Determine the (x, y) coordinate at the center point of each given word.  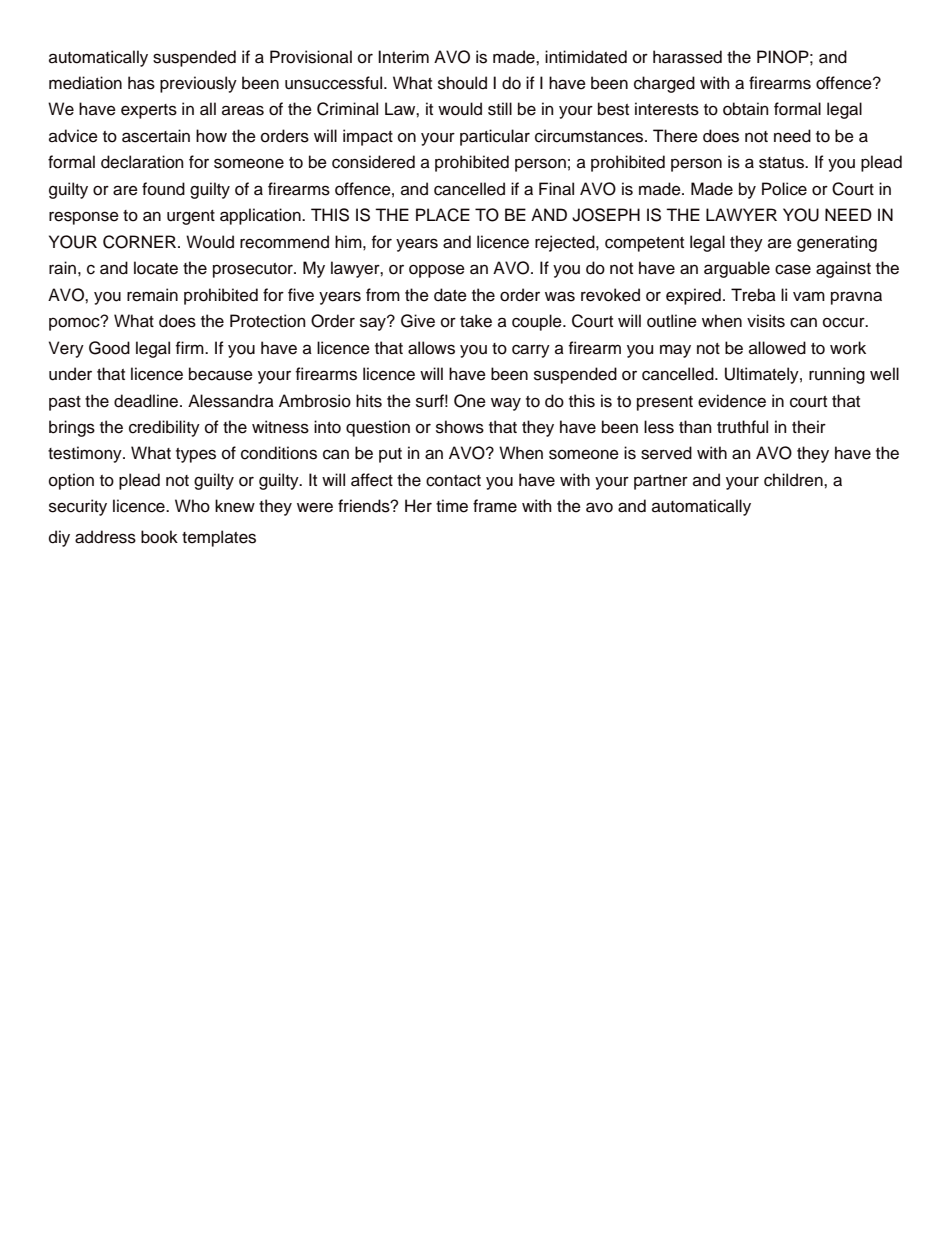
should (462, 83)
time (452, 506)
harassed (687, 57)
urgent (191, 217)
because (221, 374)
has (141, 83)
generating (837, 243)
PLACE (443, 215)
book (159, 537)
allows (431, 348)
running (837, 375)
